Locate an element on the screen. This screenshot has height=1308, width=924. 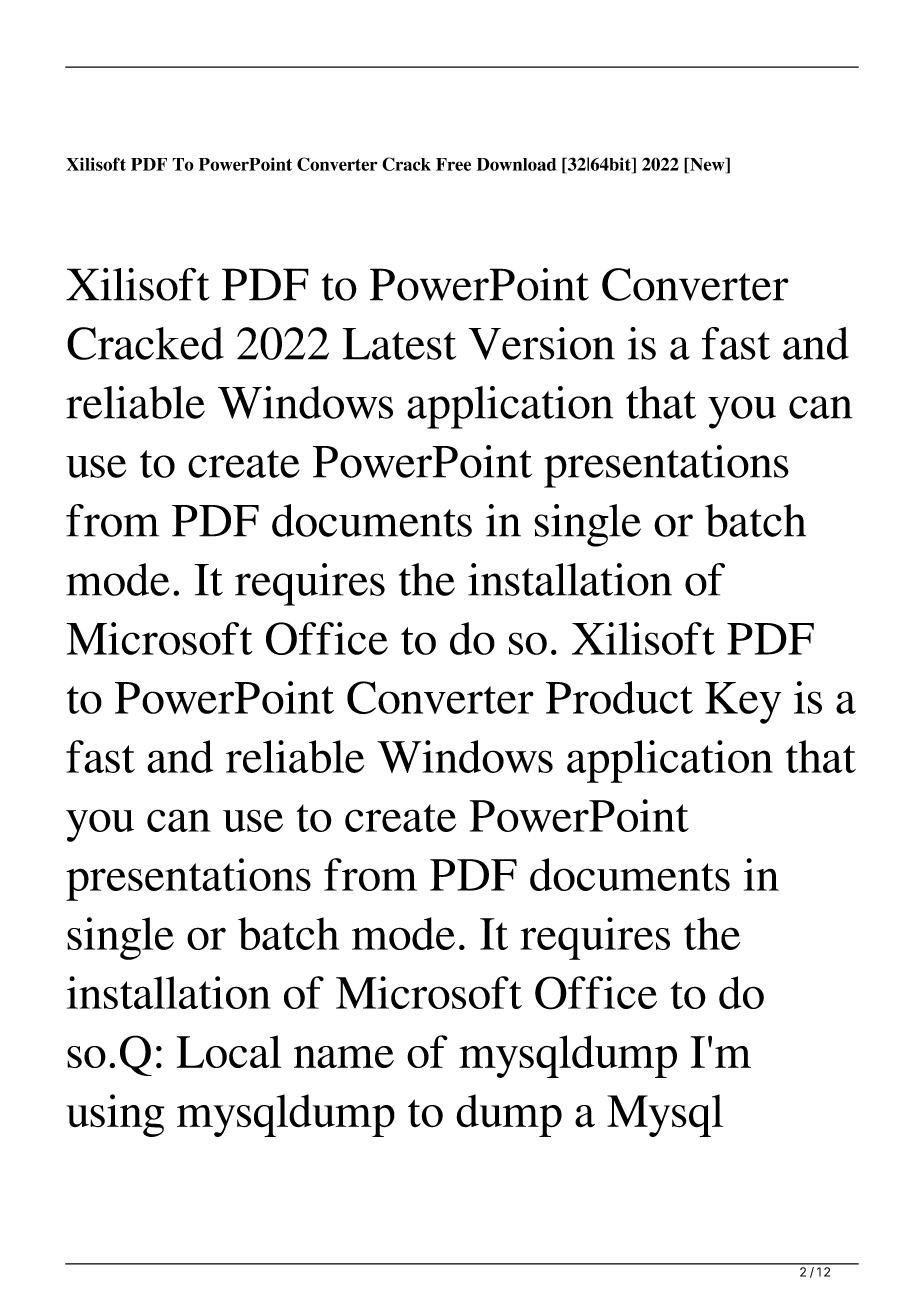
Download is located at coordinates (516, 164).
